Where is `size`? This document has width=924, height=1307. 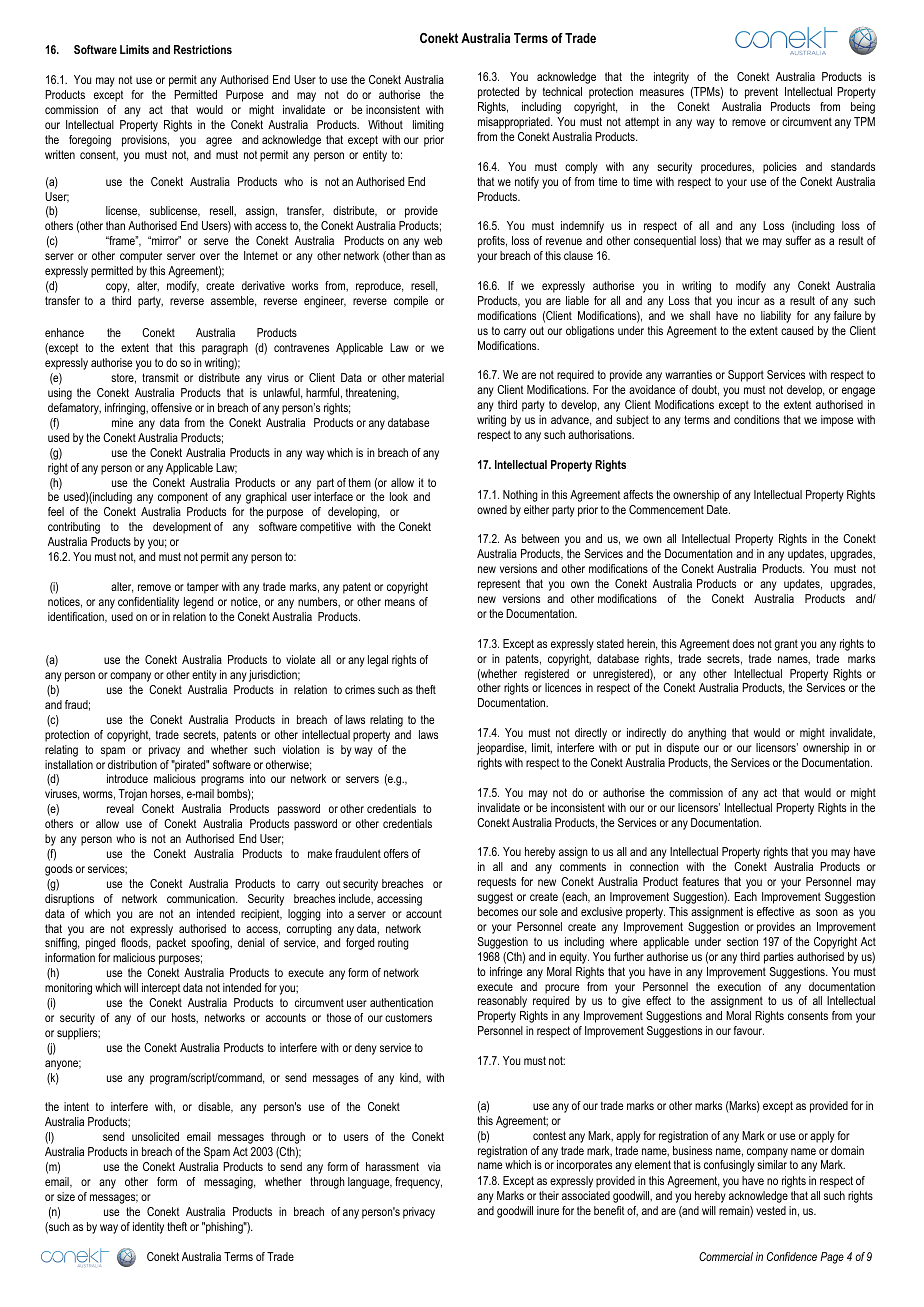
size is located at coordinates (66, 1196).
